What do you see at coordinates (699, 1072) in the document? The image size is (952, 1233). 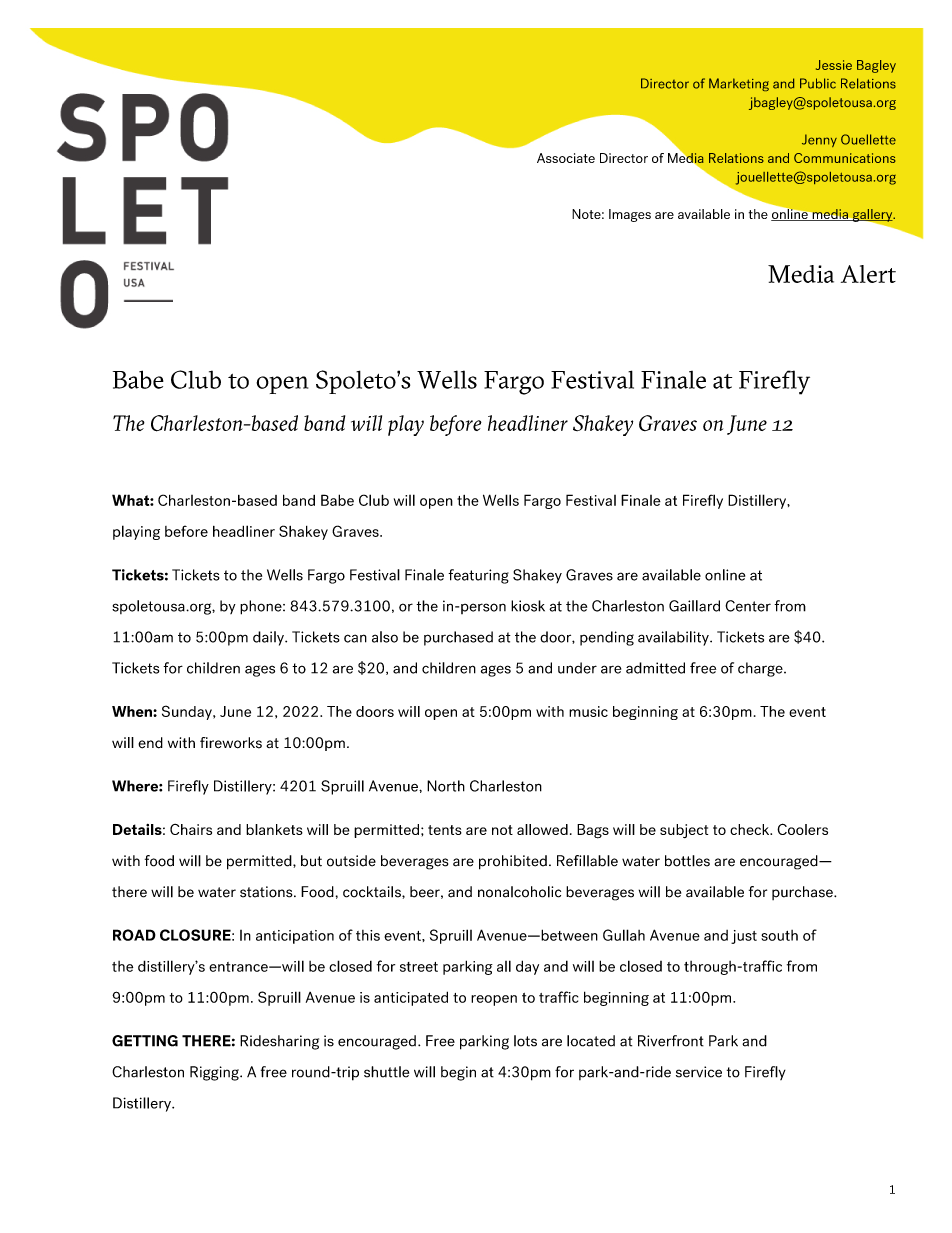 I see `service` at bounding box center [699, 1072].
